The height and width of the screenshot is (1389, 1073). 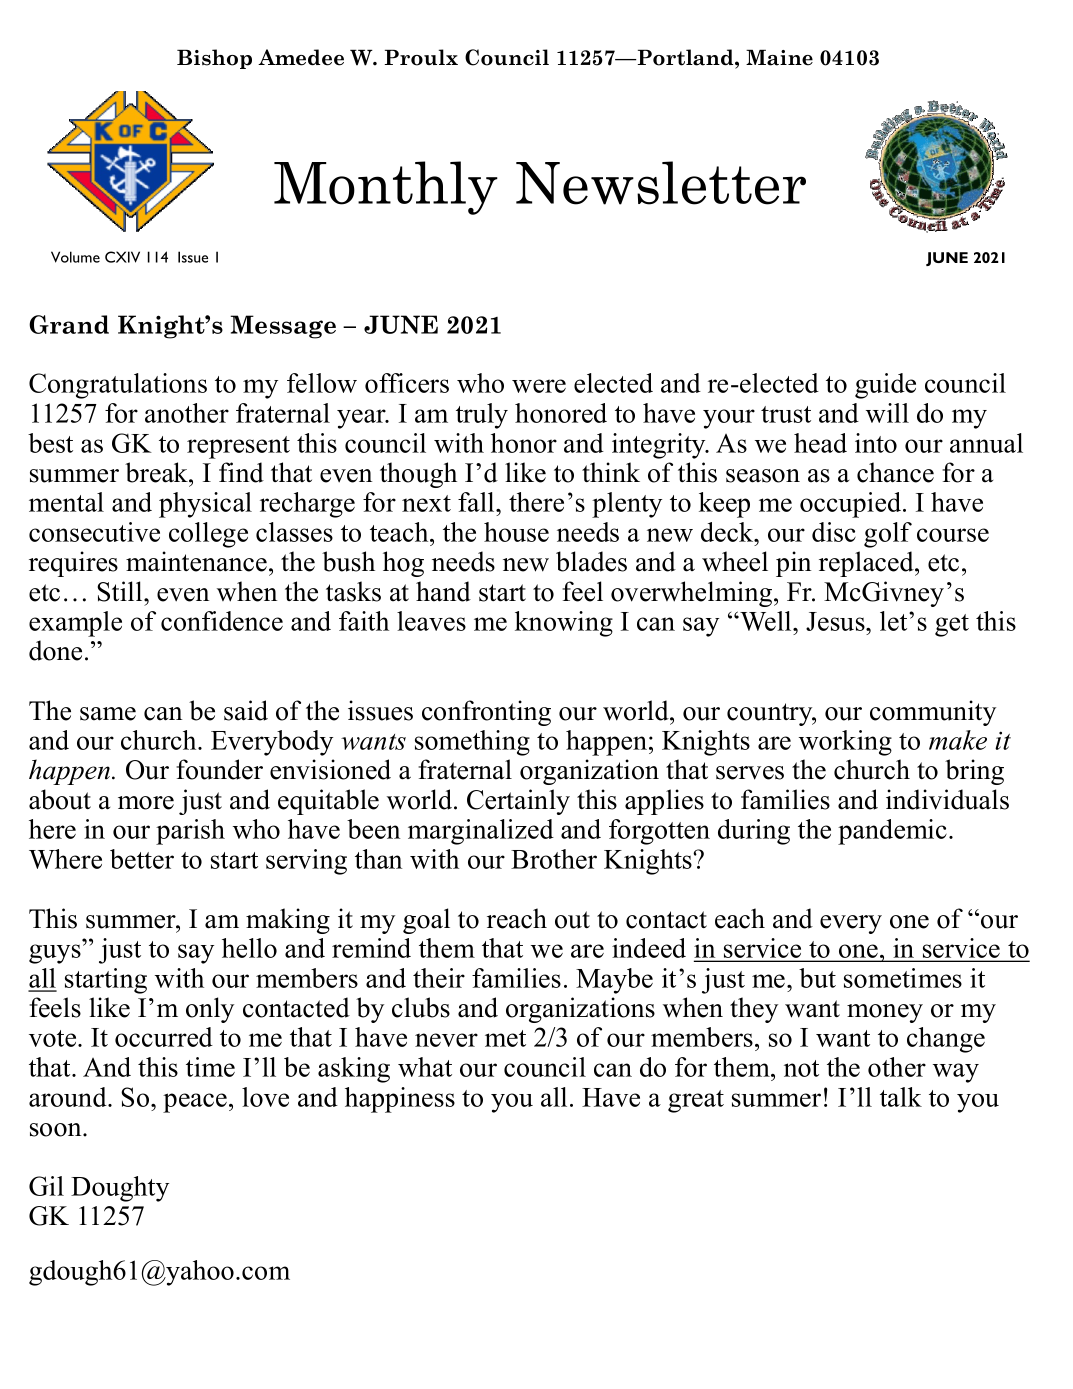 I want to click on Doughty, so click(x=120, y=1189).
